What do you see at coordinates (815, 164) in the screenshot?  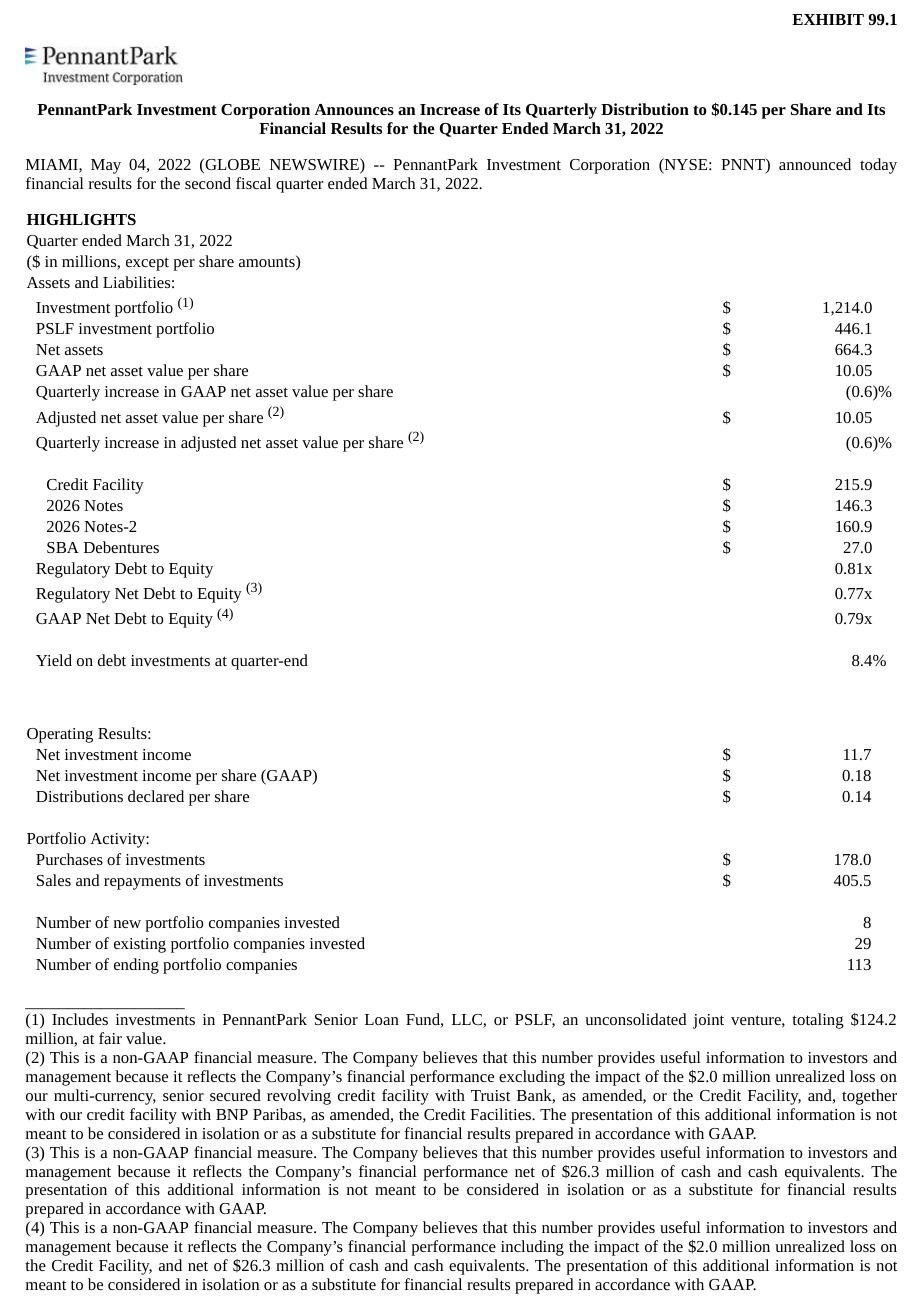 I see `announced` at bounding box center [815, 164].
